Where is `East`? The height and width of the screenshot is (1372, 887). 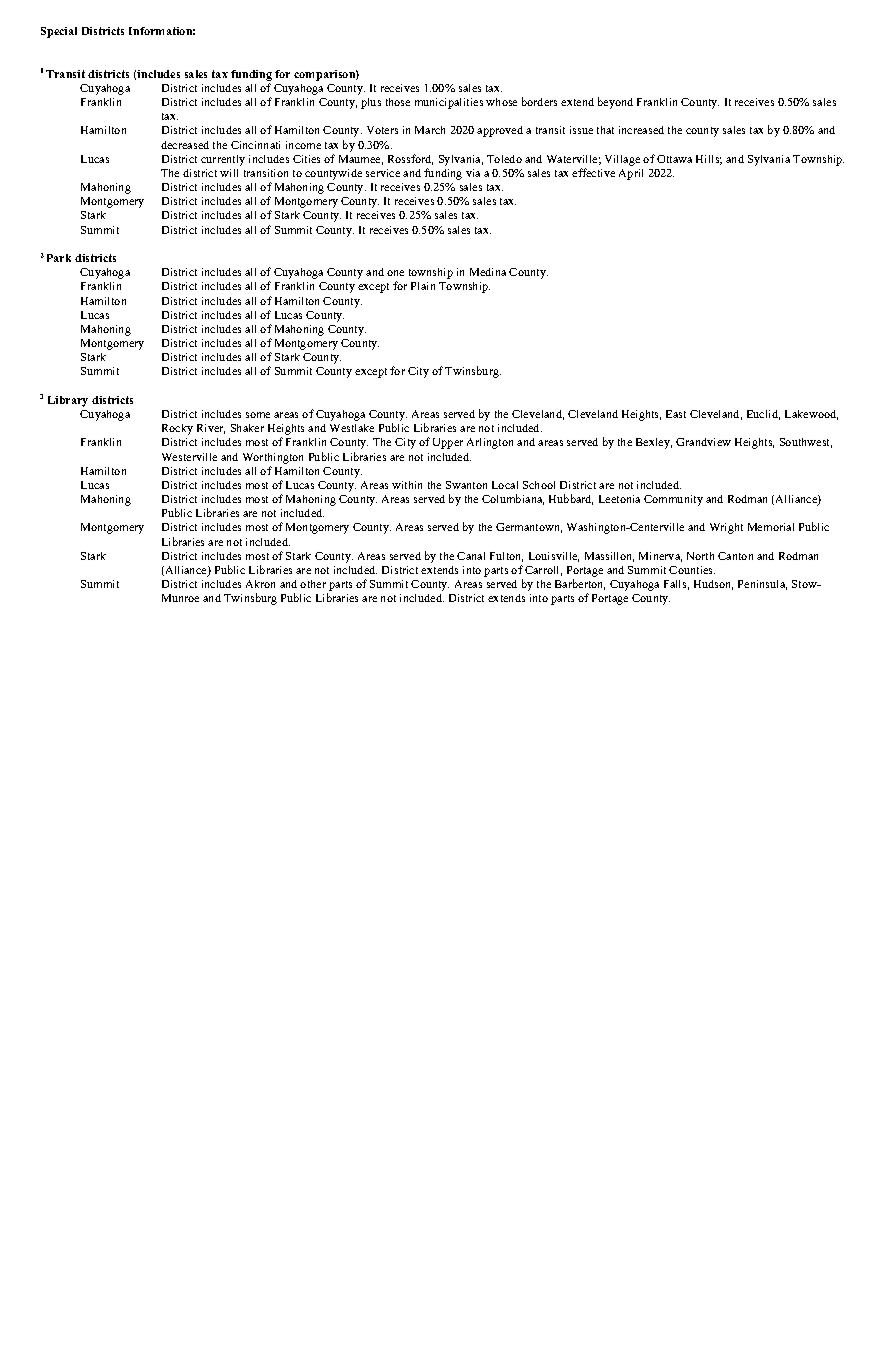 East is located at coordinates (676, 414).
